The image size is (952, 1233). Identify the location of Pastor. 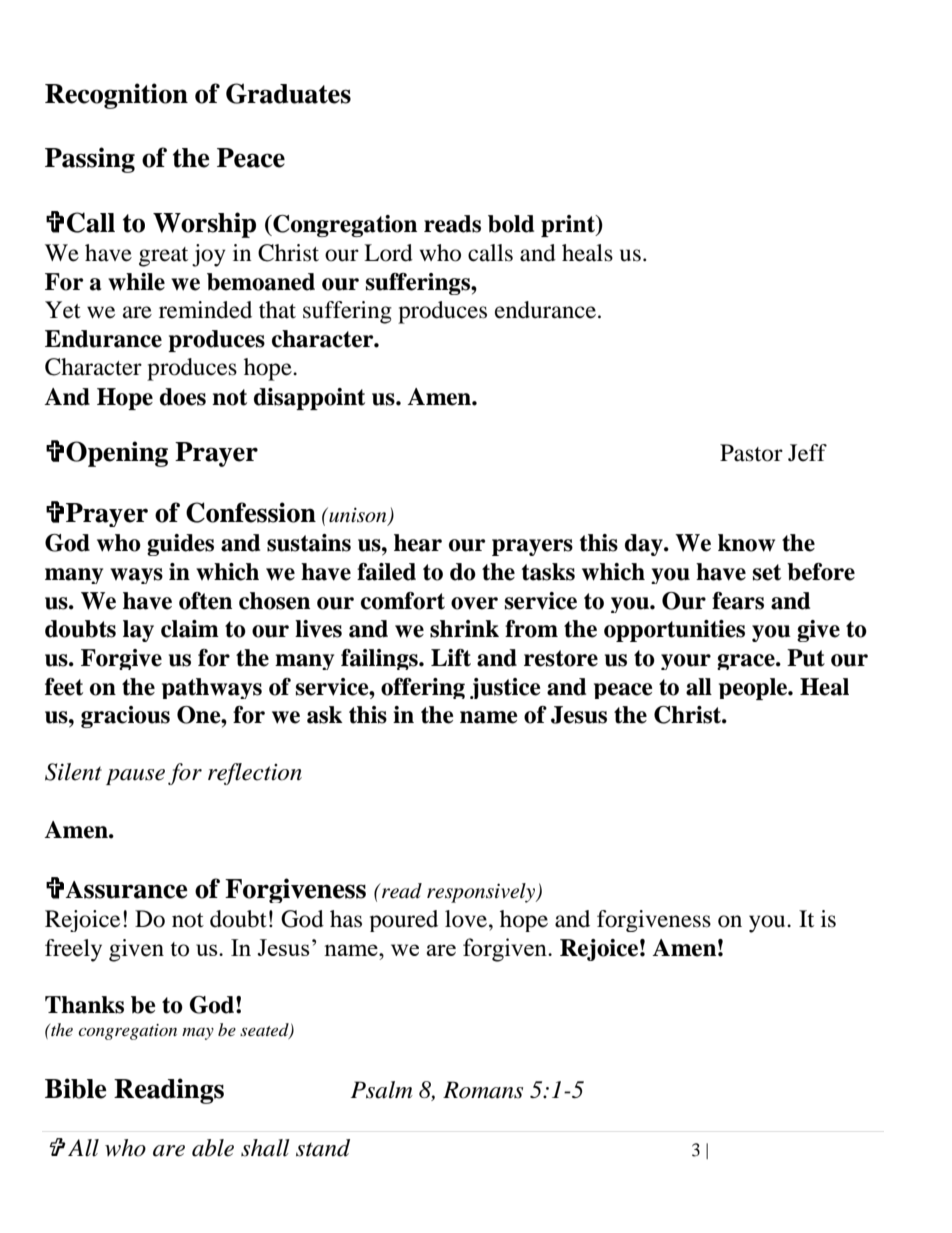
(751, 453).
